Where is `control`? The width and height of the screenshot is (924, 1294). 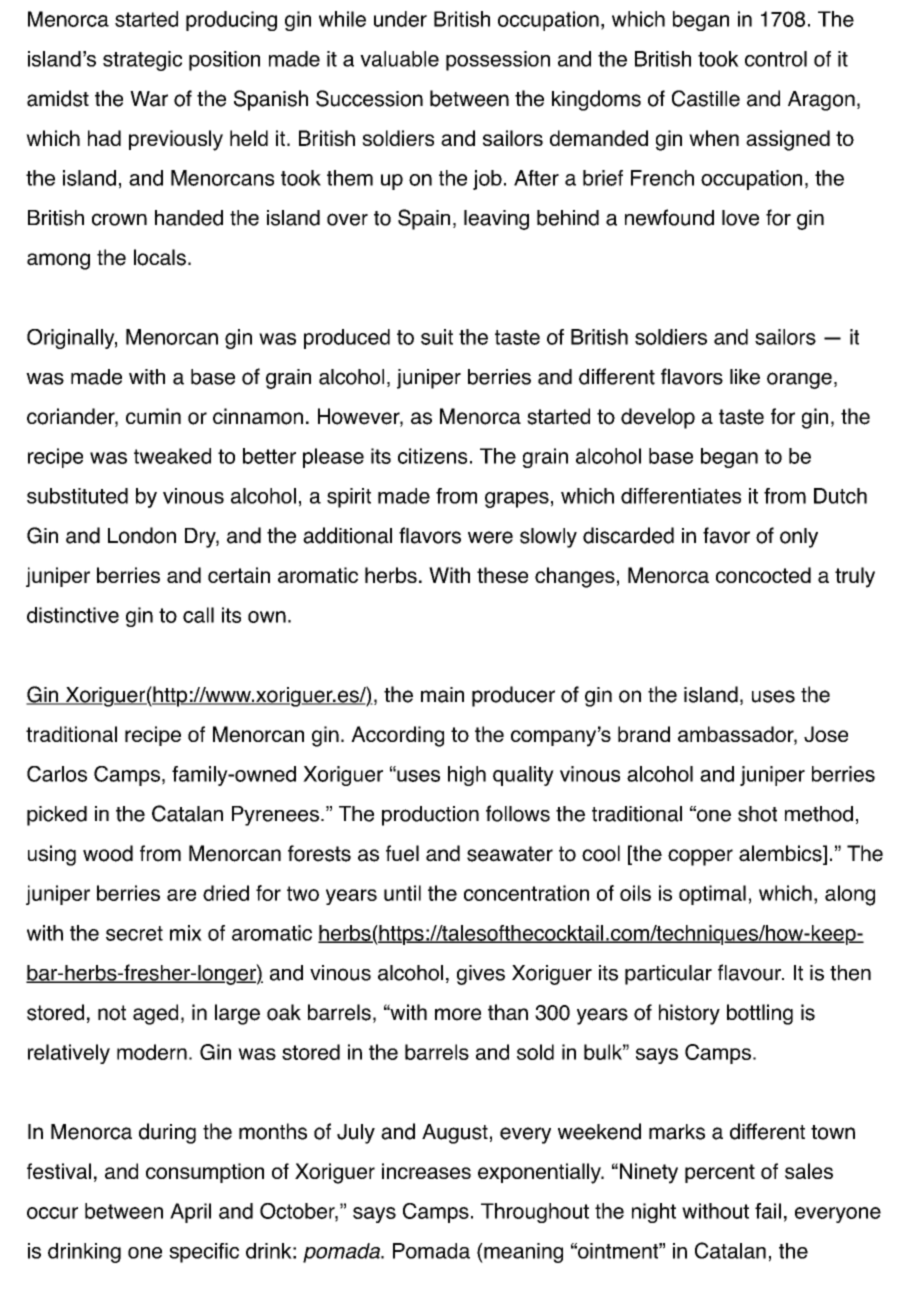
control is located at coordinates (776, 59).
